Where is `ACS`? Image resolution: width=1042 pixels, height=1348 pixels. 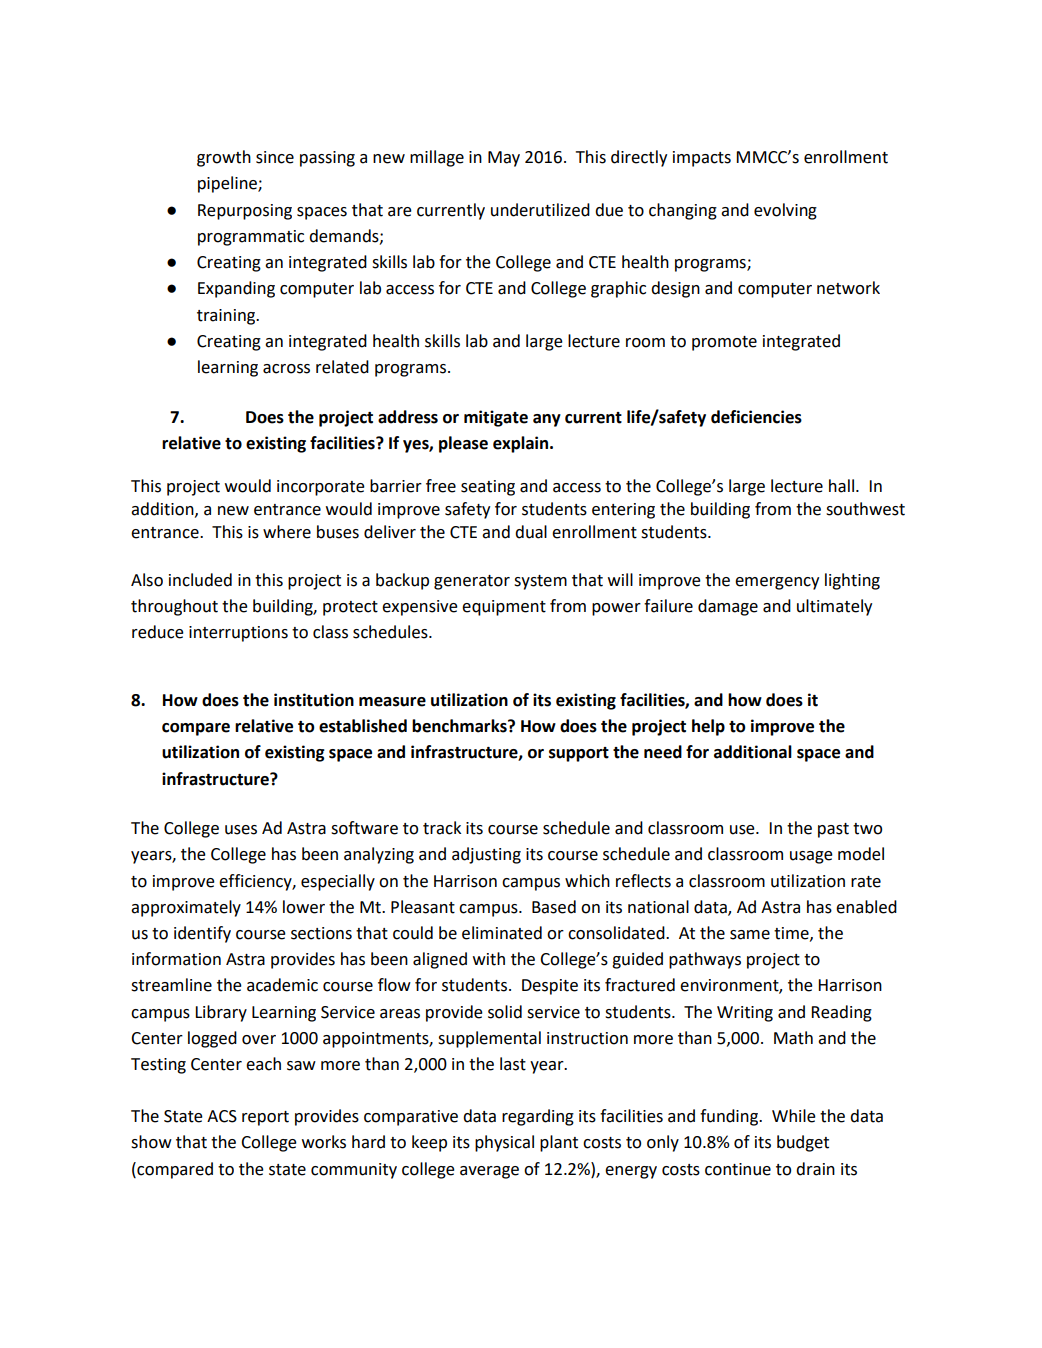 ACS is located at coordinates (222, 1116).
